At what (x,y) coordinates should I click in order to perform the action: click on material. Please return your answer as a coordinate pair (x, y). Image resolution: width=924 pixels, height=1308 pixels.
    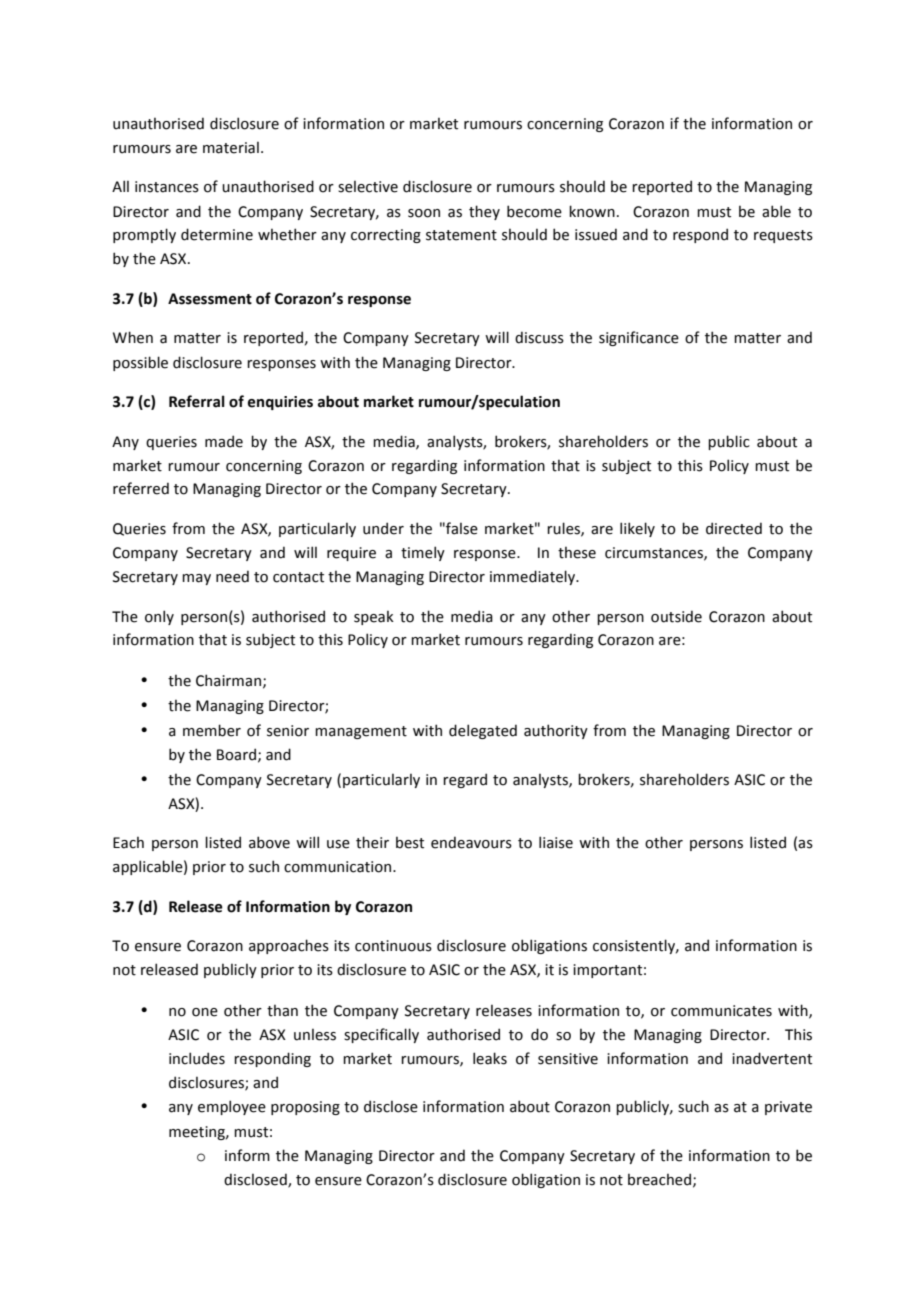
    Looking at the image, I should click on (231, 147).
